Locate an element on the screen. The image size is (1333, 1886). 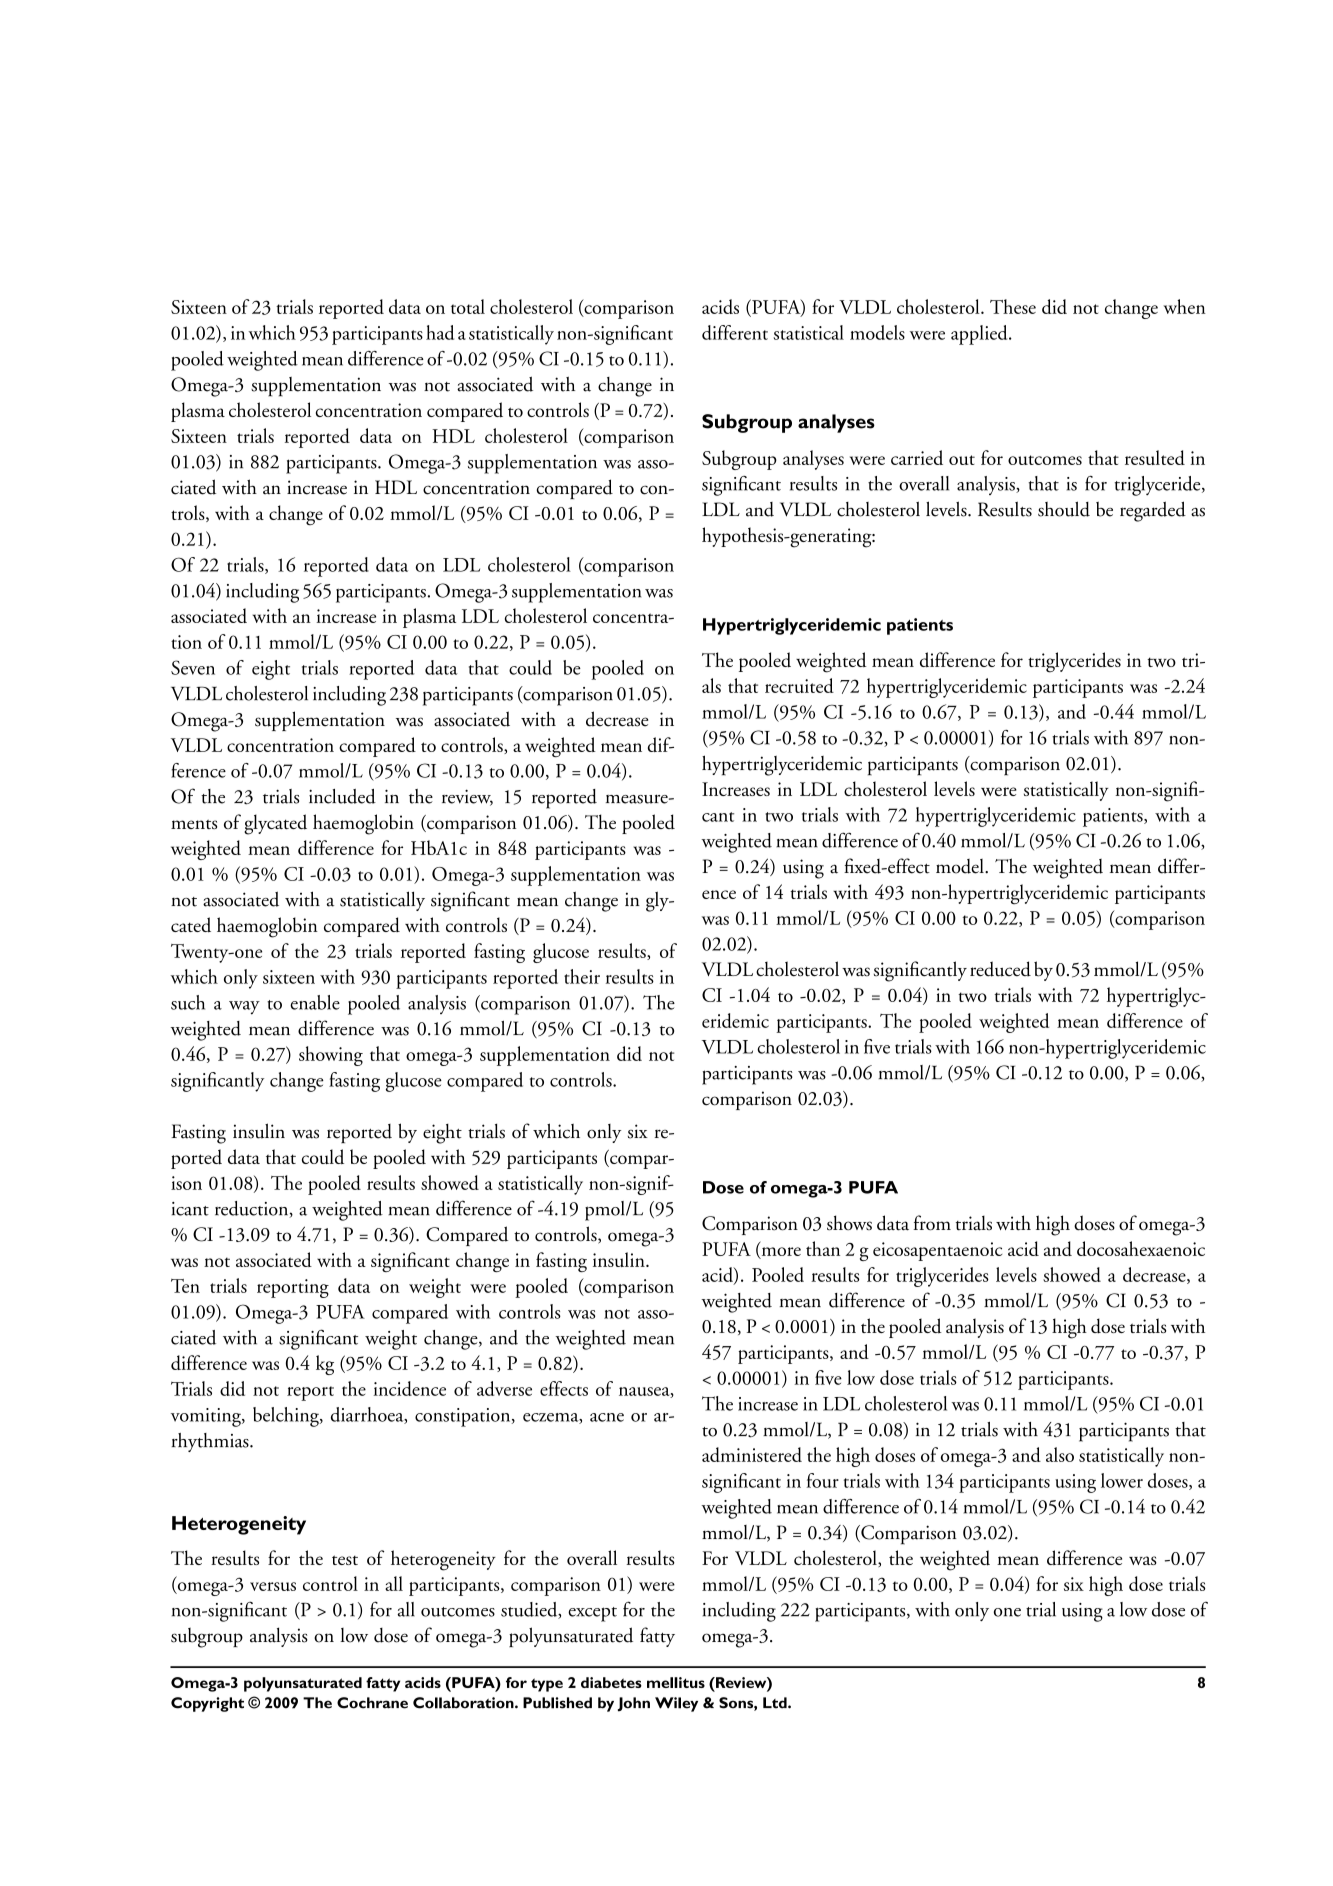
These is located at coordinates (1013, 306).
